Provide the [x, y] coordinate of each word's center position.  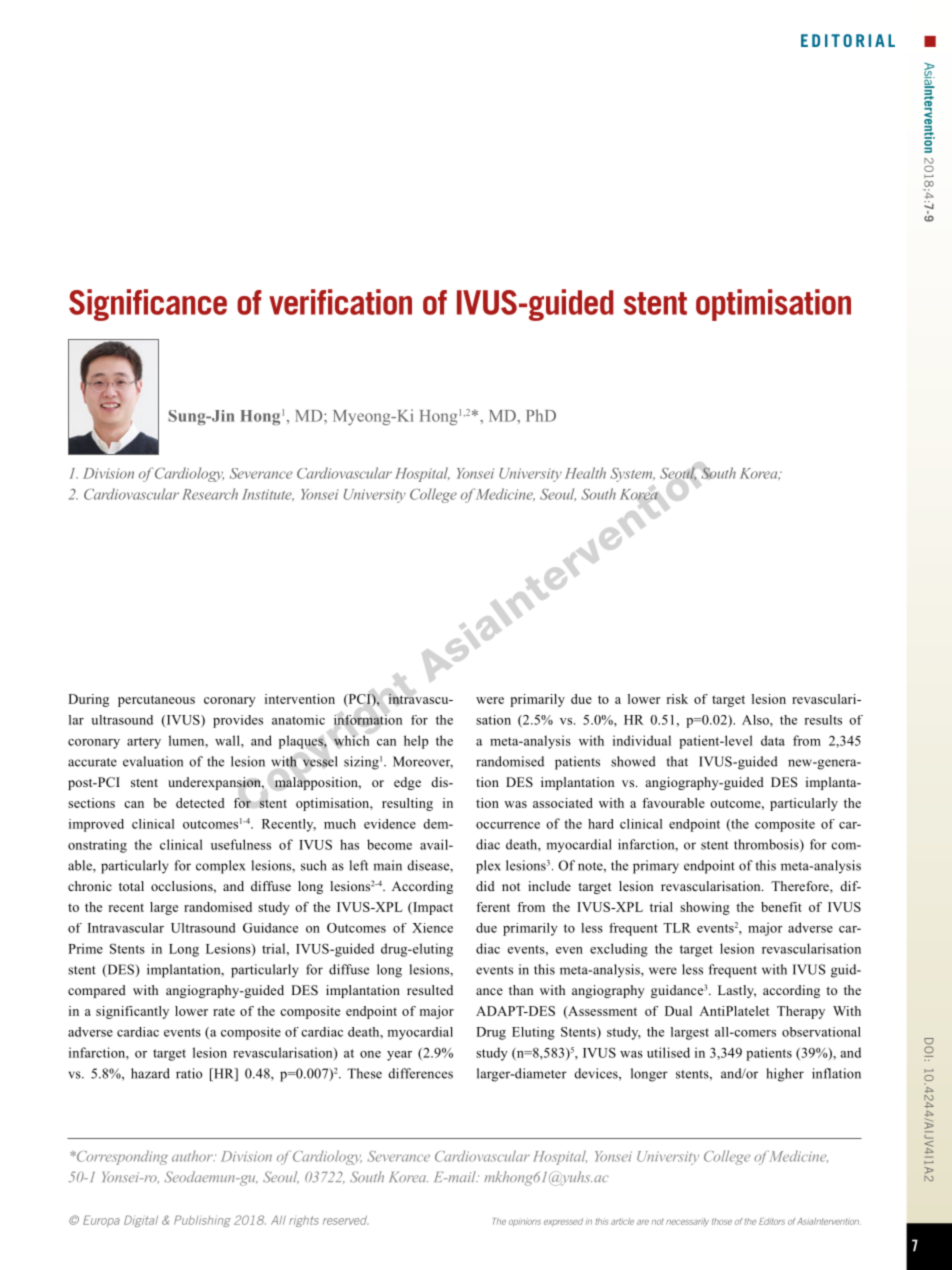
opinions [525, 1222]
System [632, 475]
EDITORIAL [848, 40]
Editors [772, 1221]
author [193, 1156]
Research [210, 494]
